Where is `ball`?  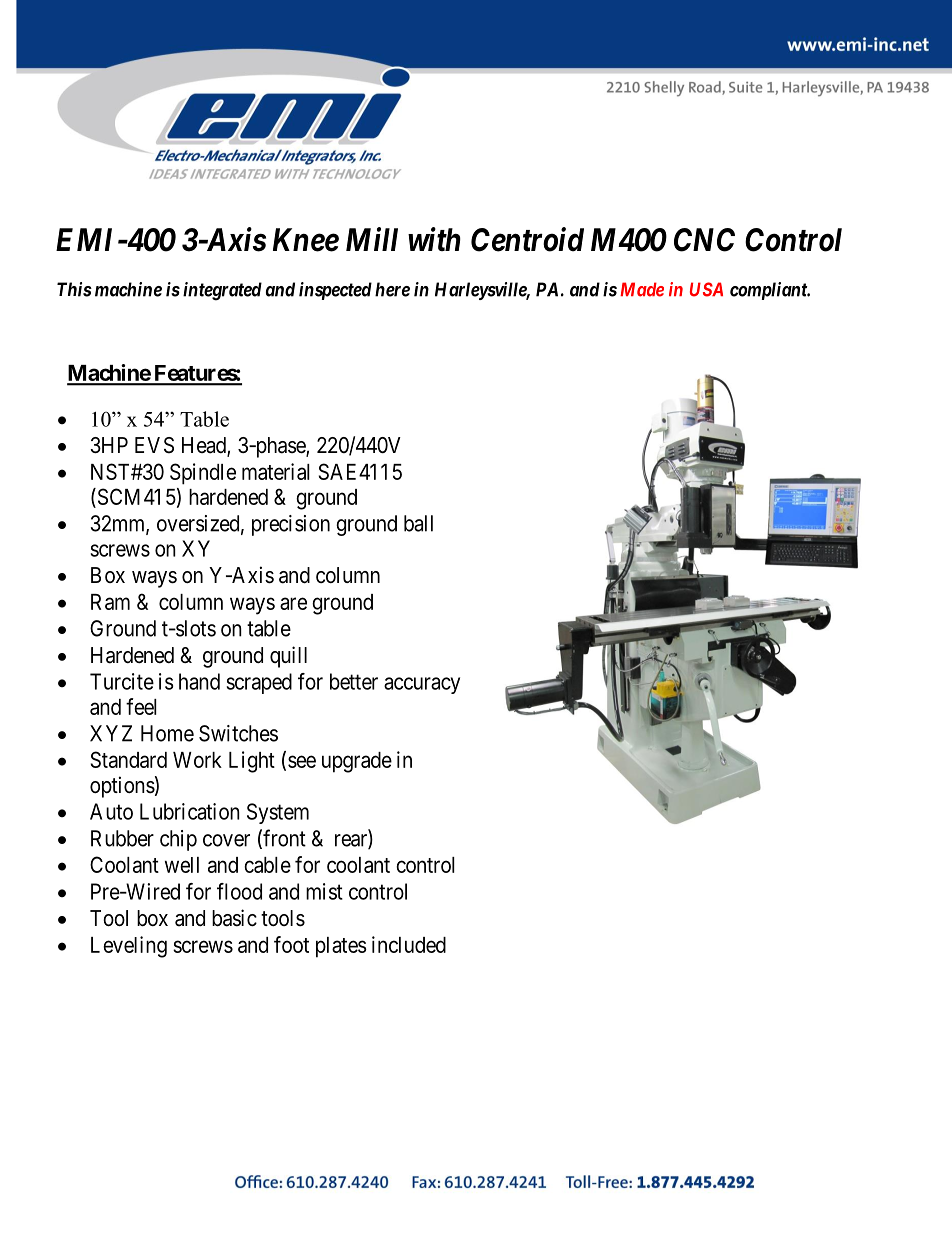 ball is located at coordinates (418, 523).
